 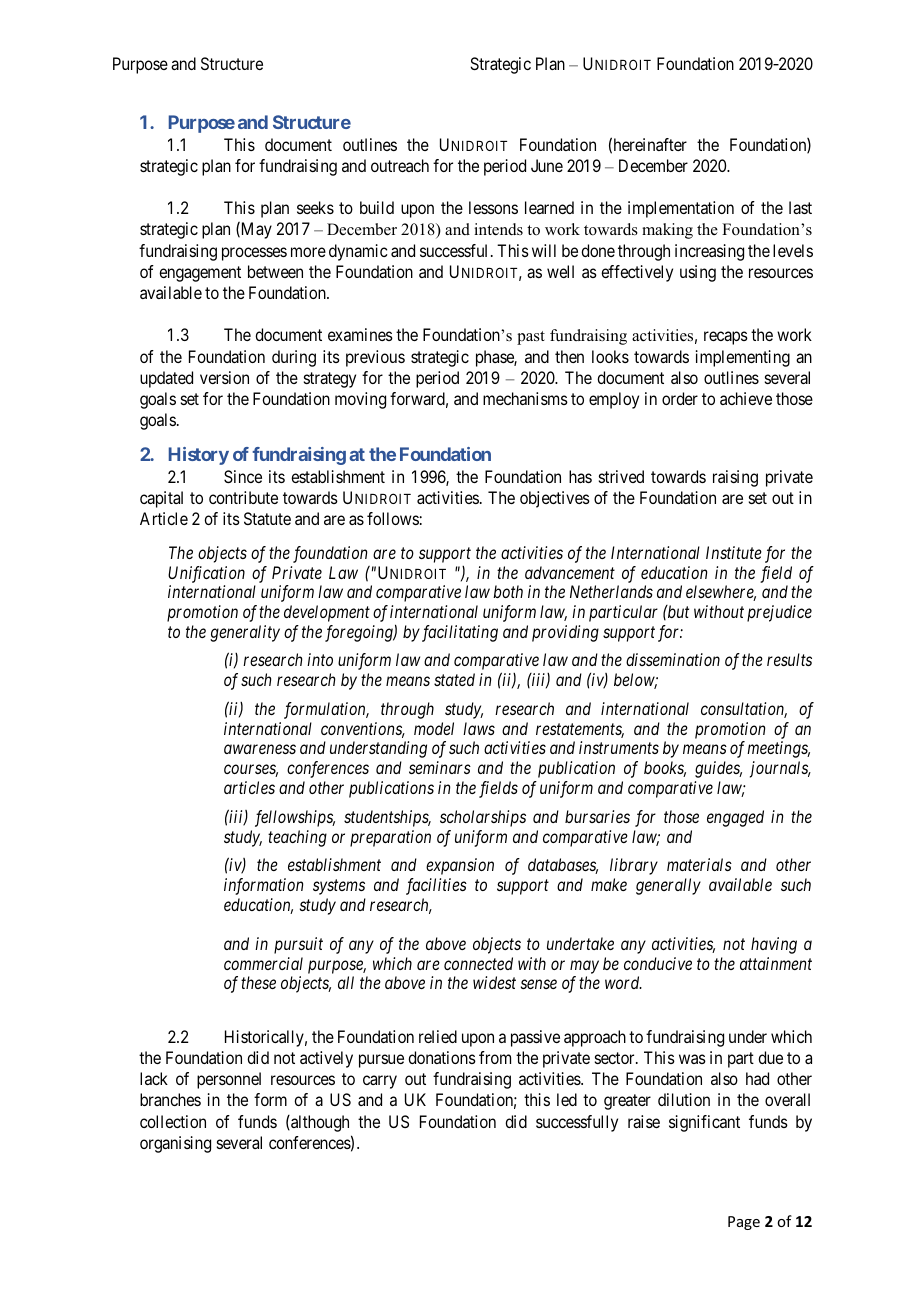 What do you see at coordinates (567, 1099) in the page?
I see `led` at bounding box center [567, 1099].
